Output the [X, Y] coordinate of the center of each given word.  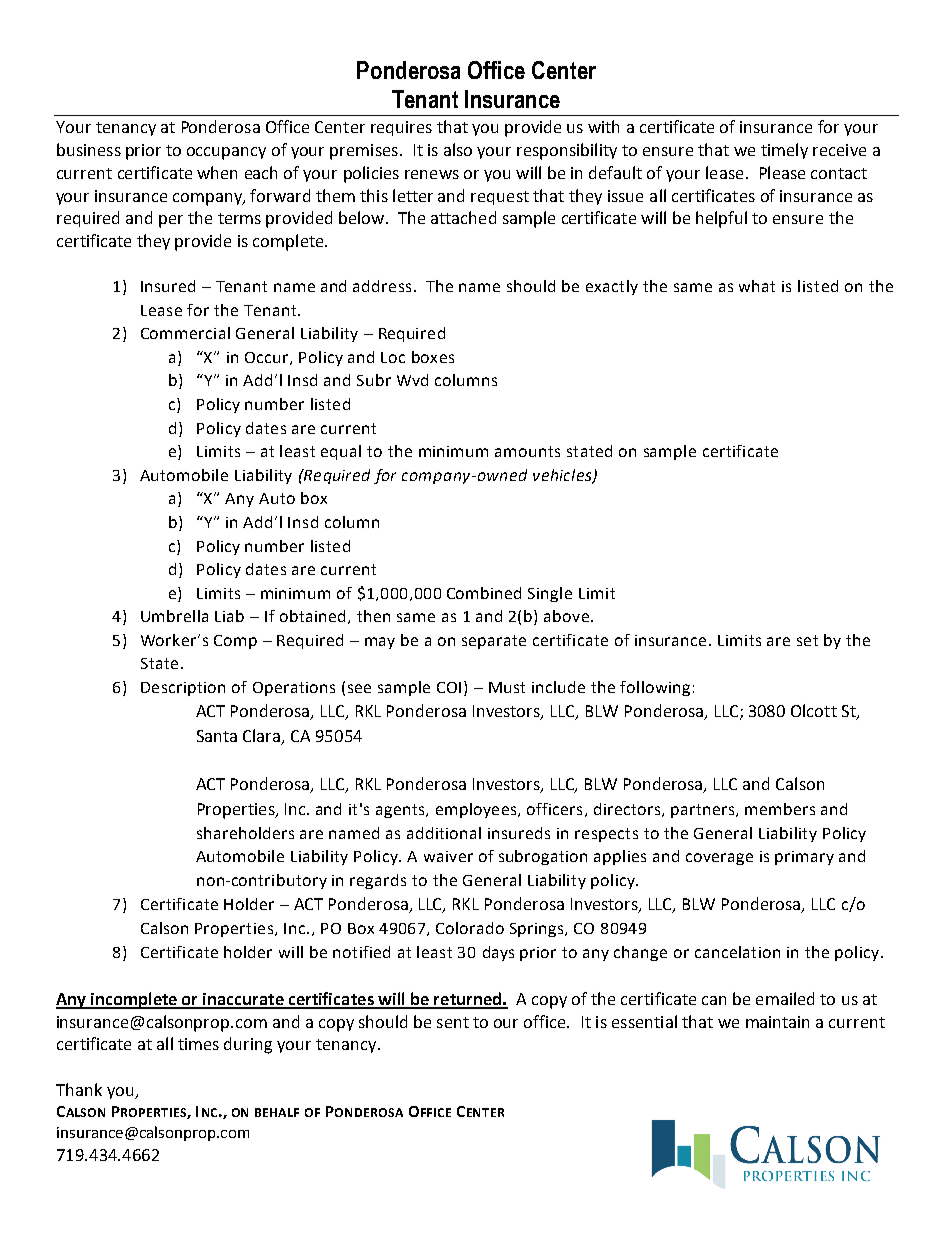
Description [183, 689]
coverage [719, 859]
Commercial [185, 333]
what [757, 286]
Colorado [470, 928]
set [807, 640]
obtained [312, 616]
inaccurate [243, 1000]
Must [507, 687]
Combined [484, 593]
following [655, 688]
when [217, 172]
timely [784, 151]
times [198, 1044]
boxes [433, 357]
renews [432, 174]
